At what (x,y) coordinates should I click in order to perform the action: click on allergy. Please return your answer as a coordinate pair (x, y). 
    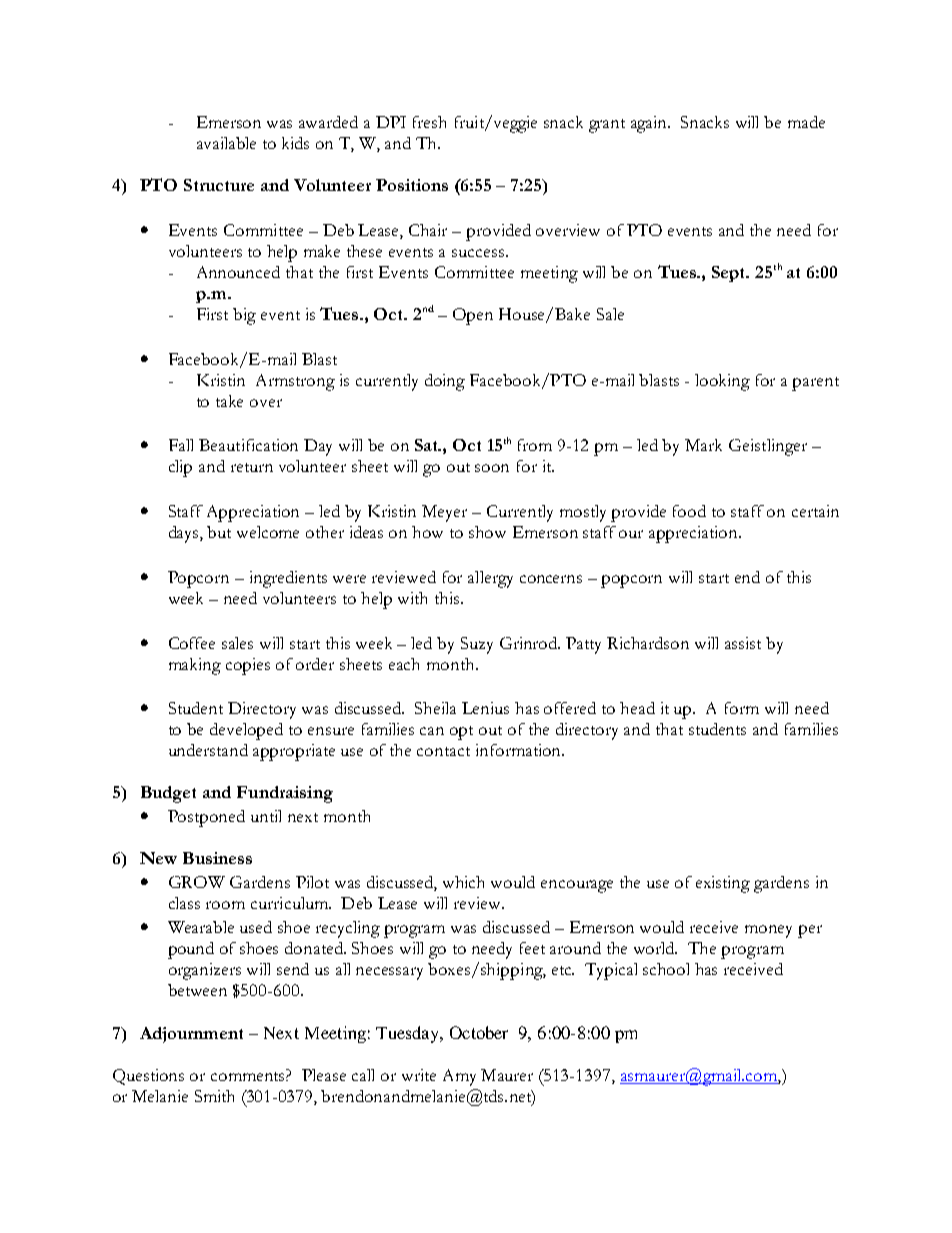
    Looking at the image, I should click on (490, 579).
